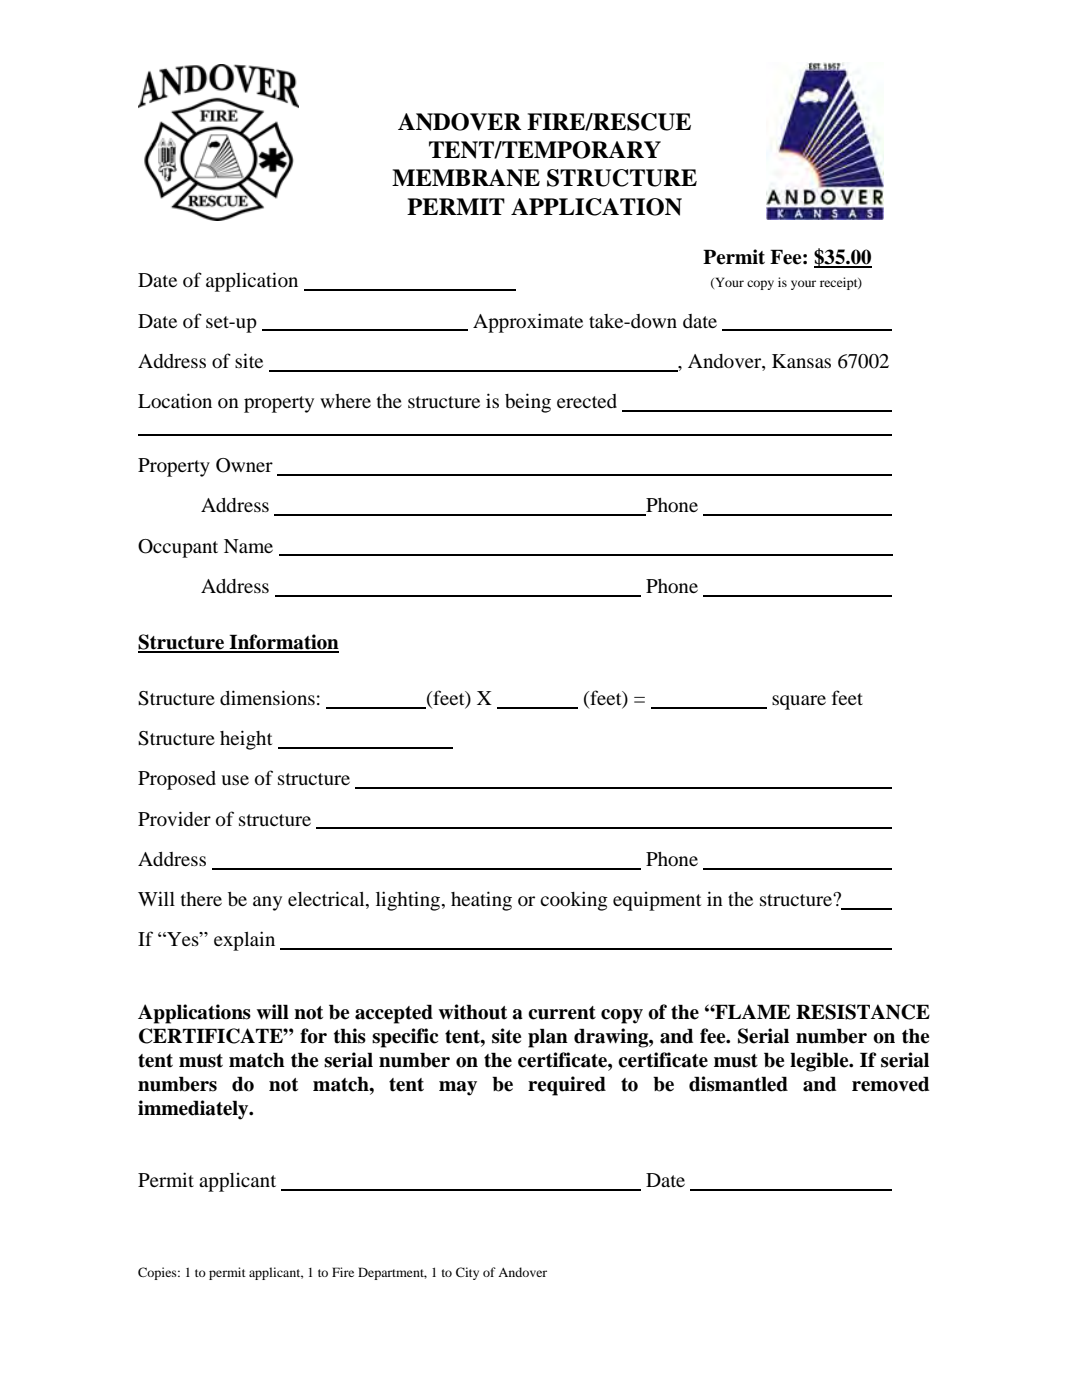 This screenshot has height=1383, width=1068. I want to click on immediately, so click(194, 1110).
